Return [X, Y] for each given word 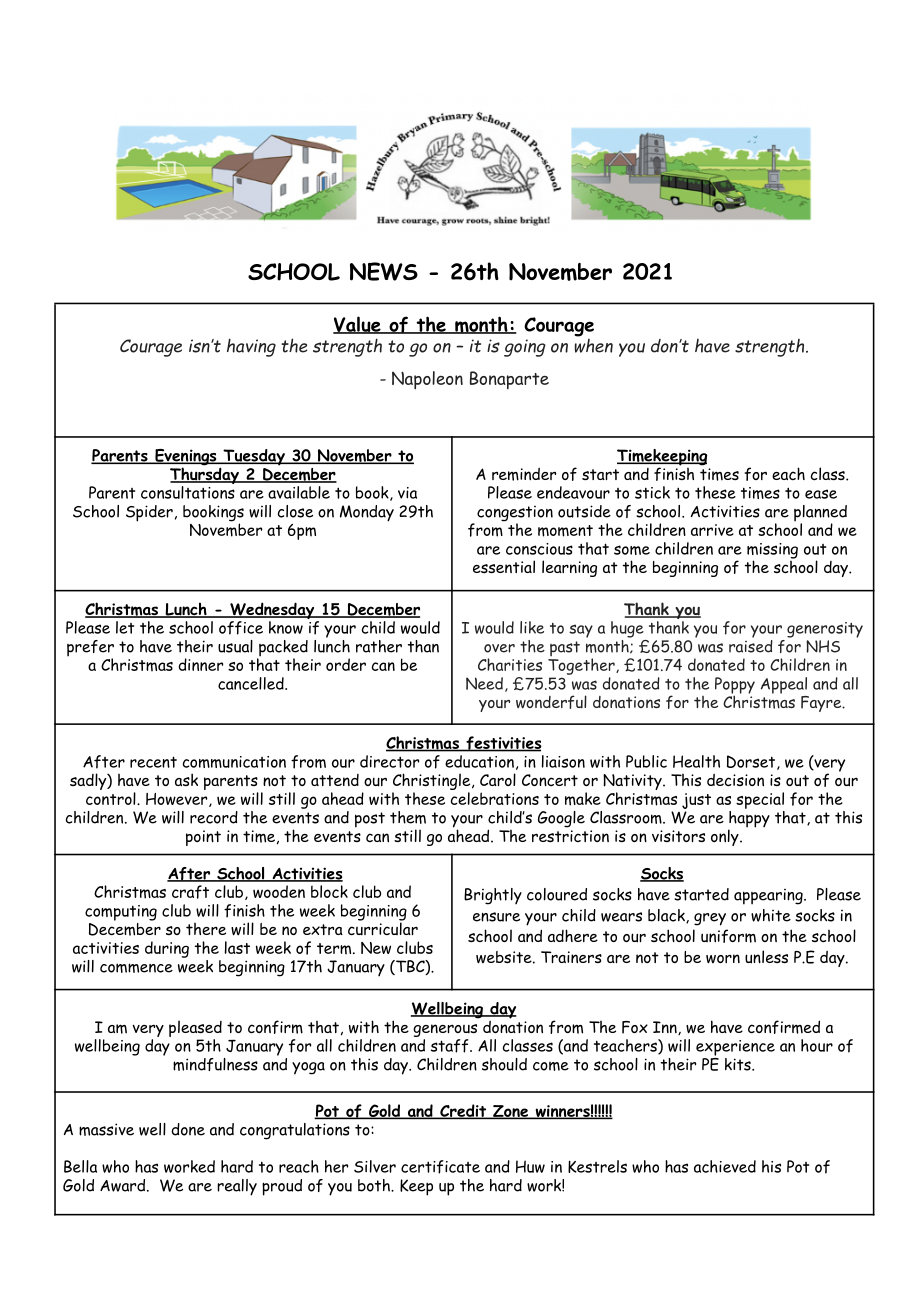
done [188, 1129]
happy [749, 819]
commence [136, 968]
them [408, 817]
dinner [201, 664]
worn [723, 959]
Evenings [186, 458]
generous [445, 1030]
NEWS [384, 271]
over [499, 648]
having [251, 347]
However [178, 800]
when [594, 344]
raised [751, 645]
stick [652, 492]
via [407, 493]
